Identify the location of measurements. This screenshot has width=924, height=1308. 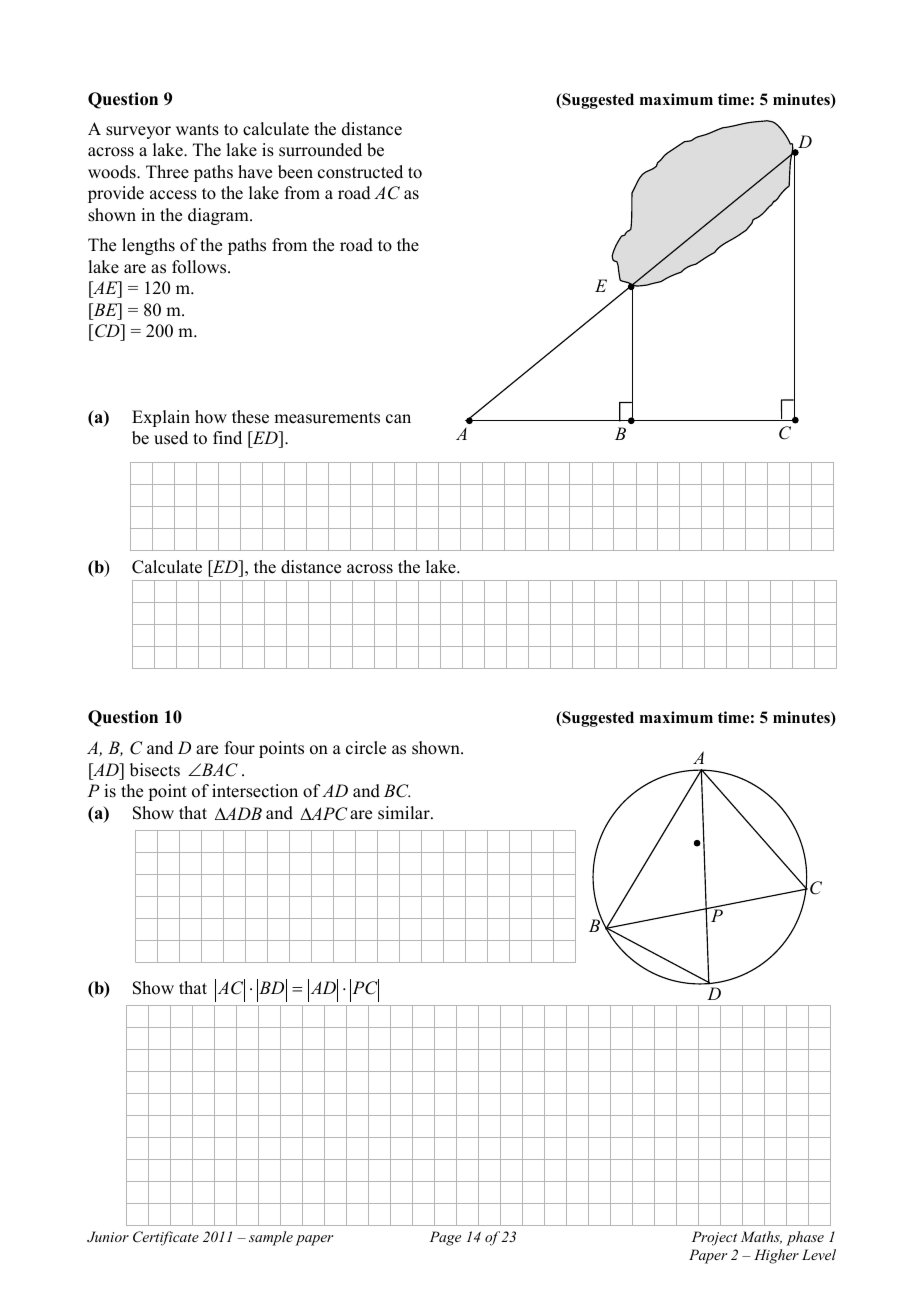
(327, 418).
